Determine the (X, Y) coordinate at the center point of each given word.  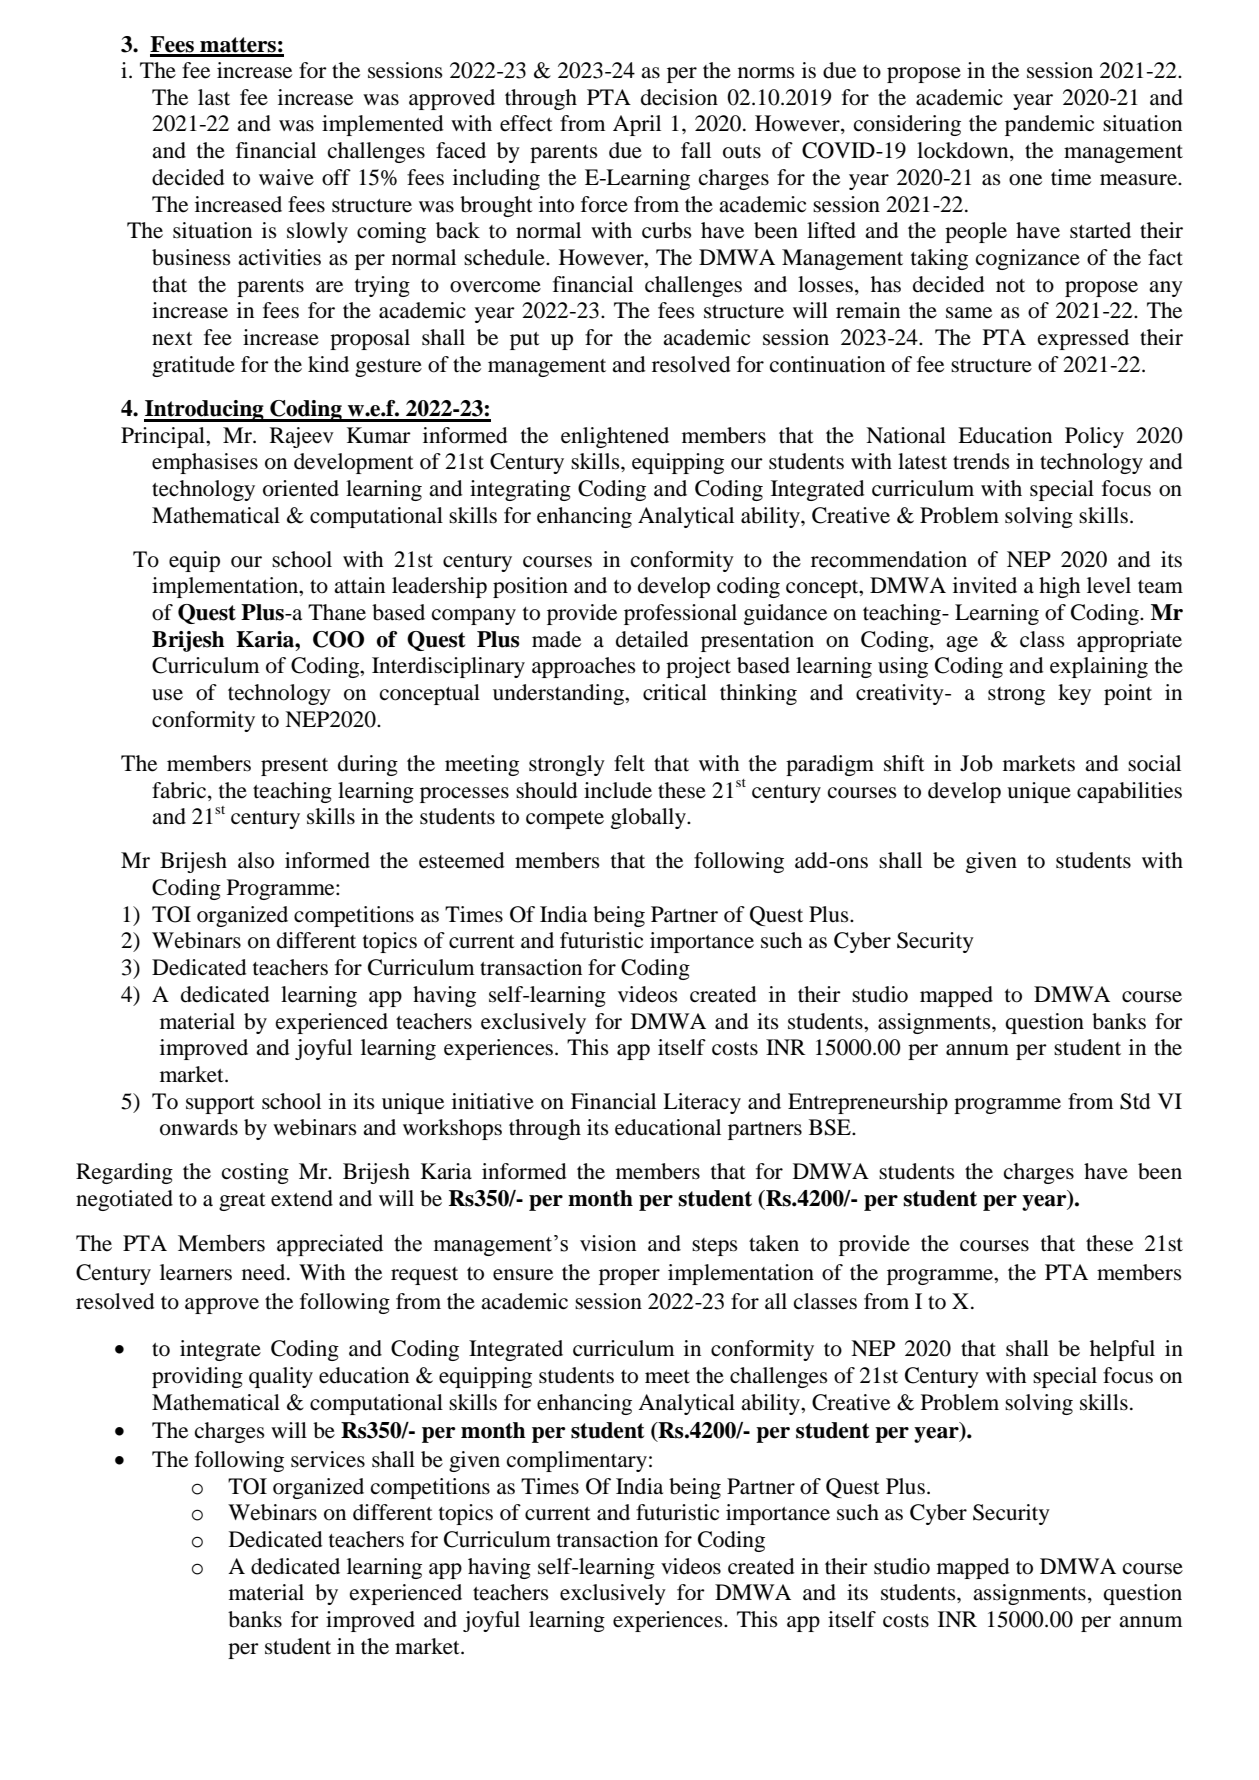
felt (629, 763)
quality (281, 1377)
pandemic (1049, 125)
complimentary (577, 1461)
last (214, 97)
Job (976, 763)
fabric (180, 790)
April (637, 125)
